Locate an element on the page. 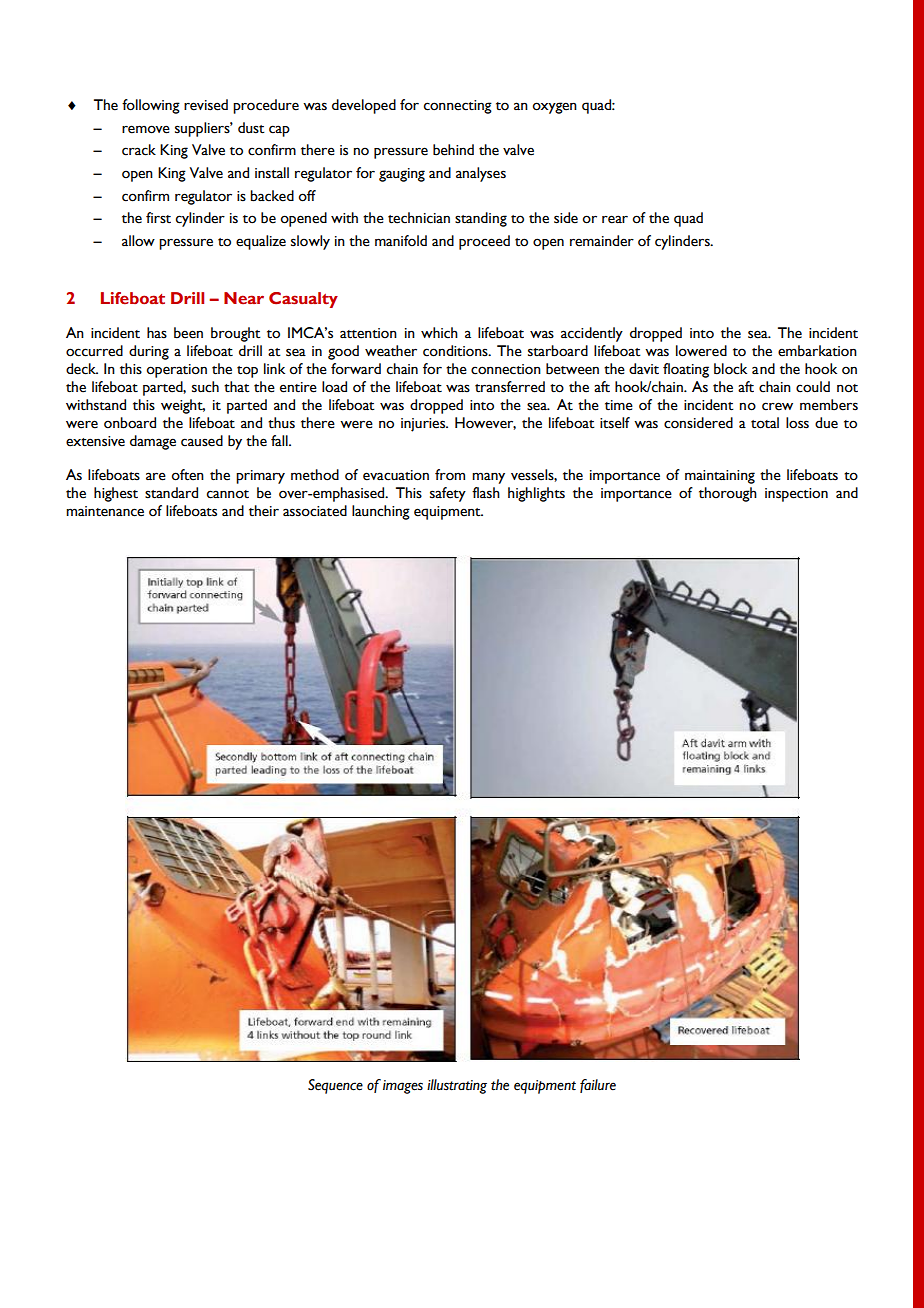 This image has width=924, height=1308. rear is located at coordinates (615, 219).
